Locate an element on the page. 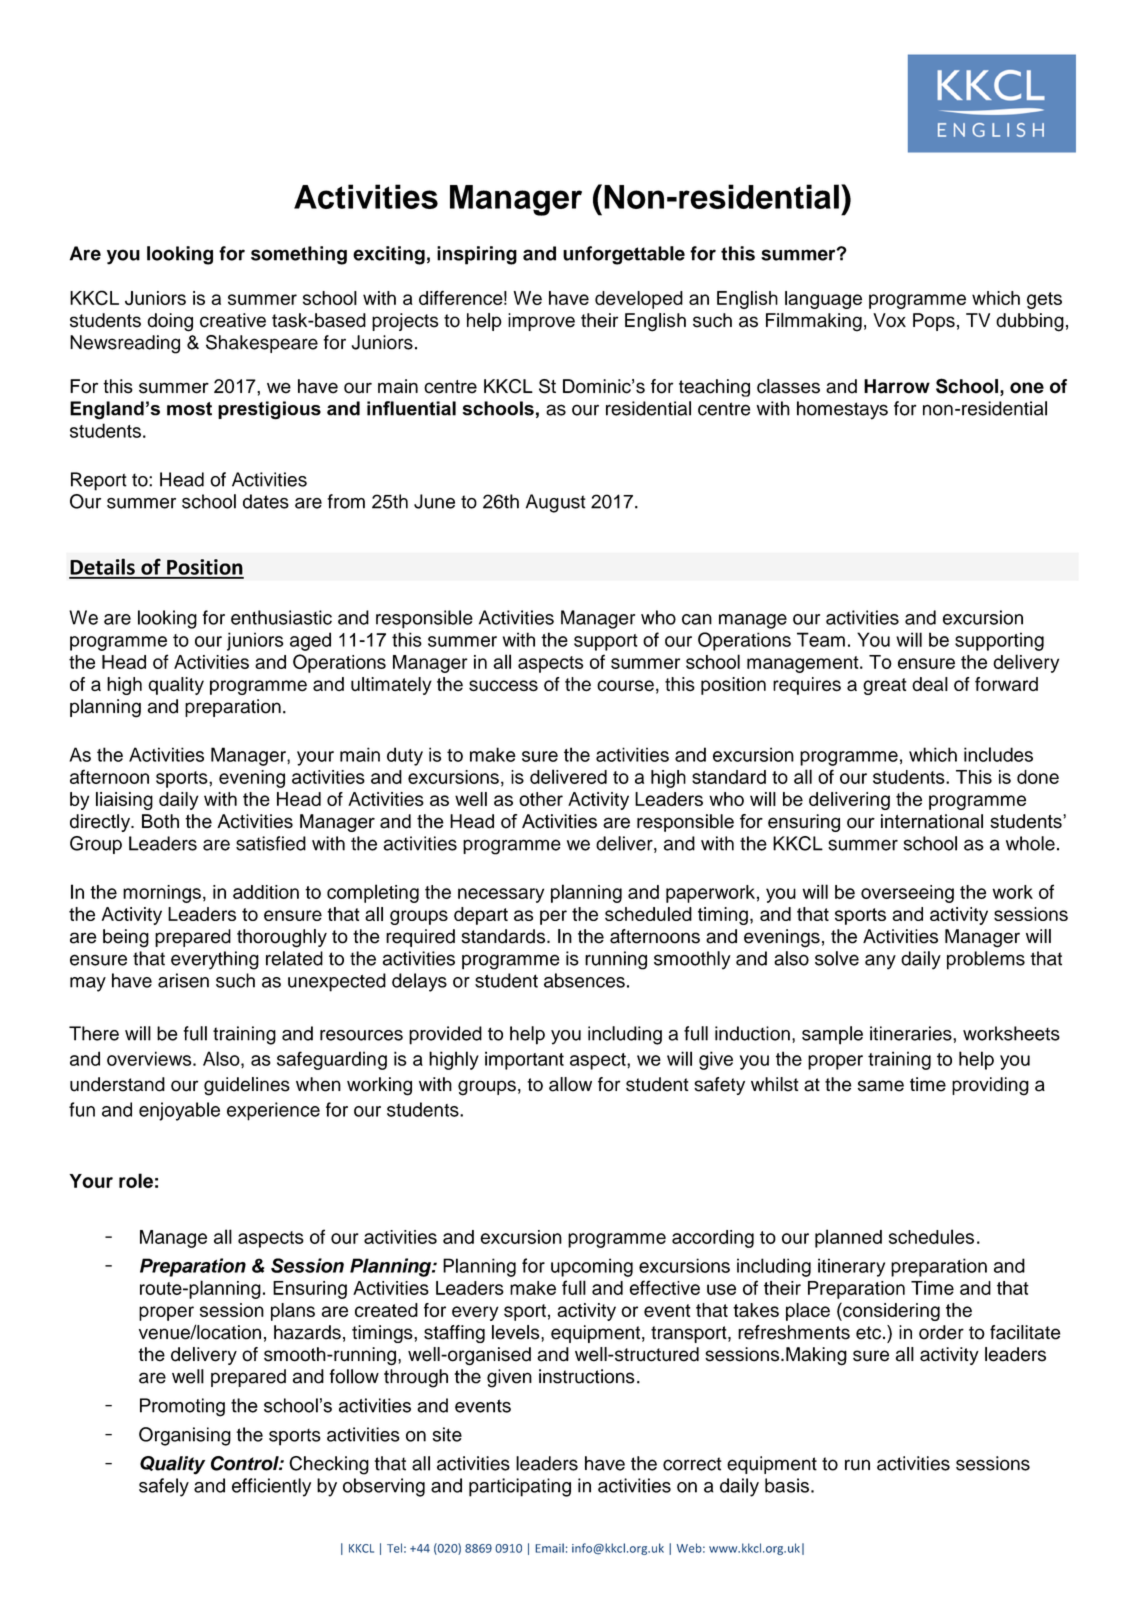 This page has height=1620, width=1145. improve is located at coordinates (541, 322).
